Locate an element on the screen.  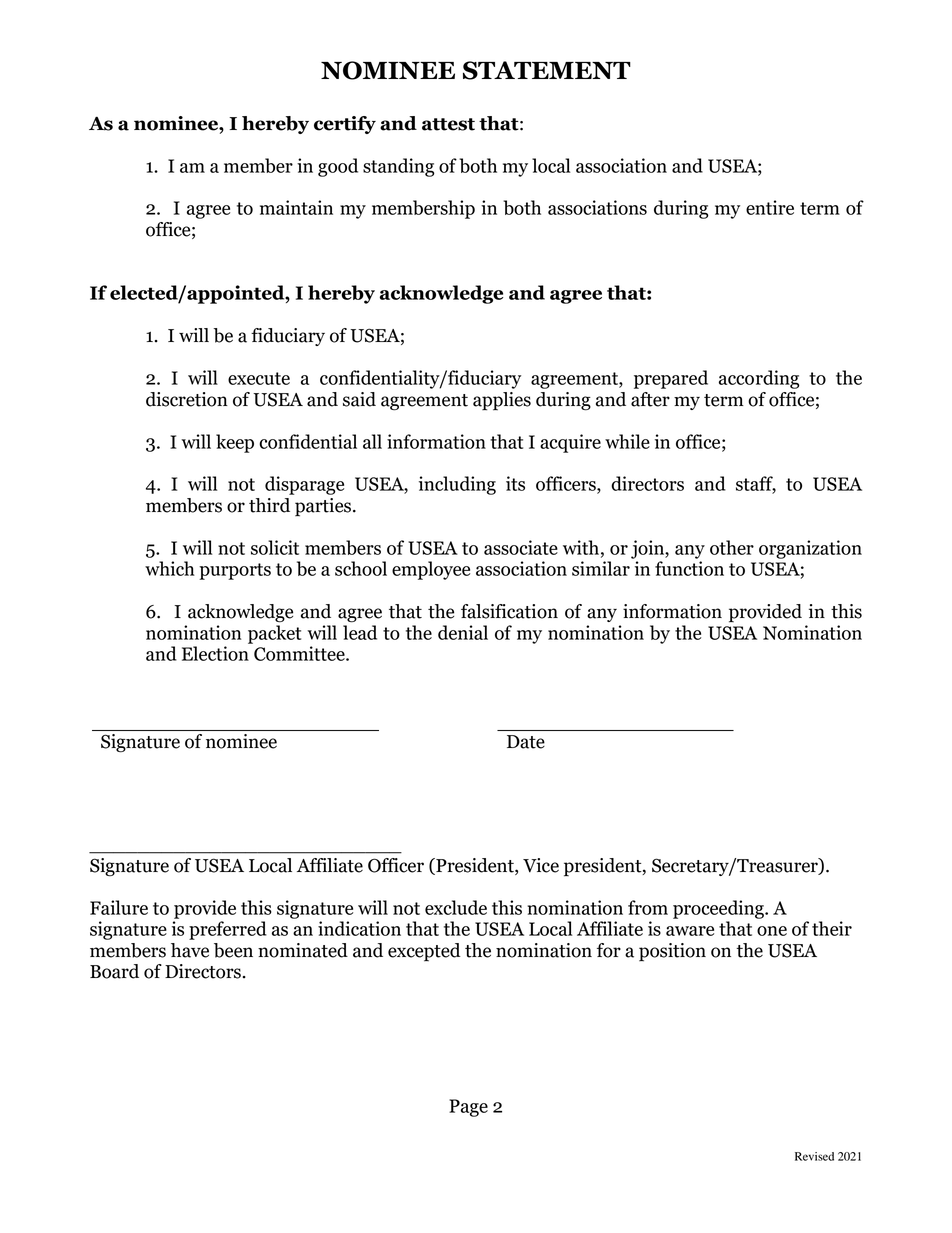
certify is located at coordinates (345, 125).
